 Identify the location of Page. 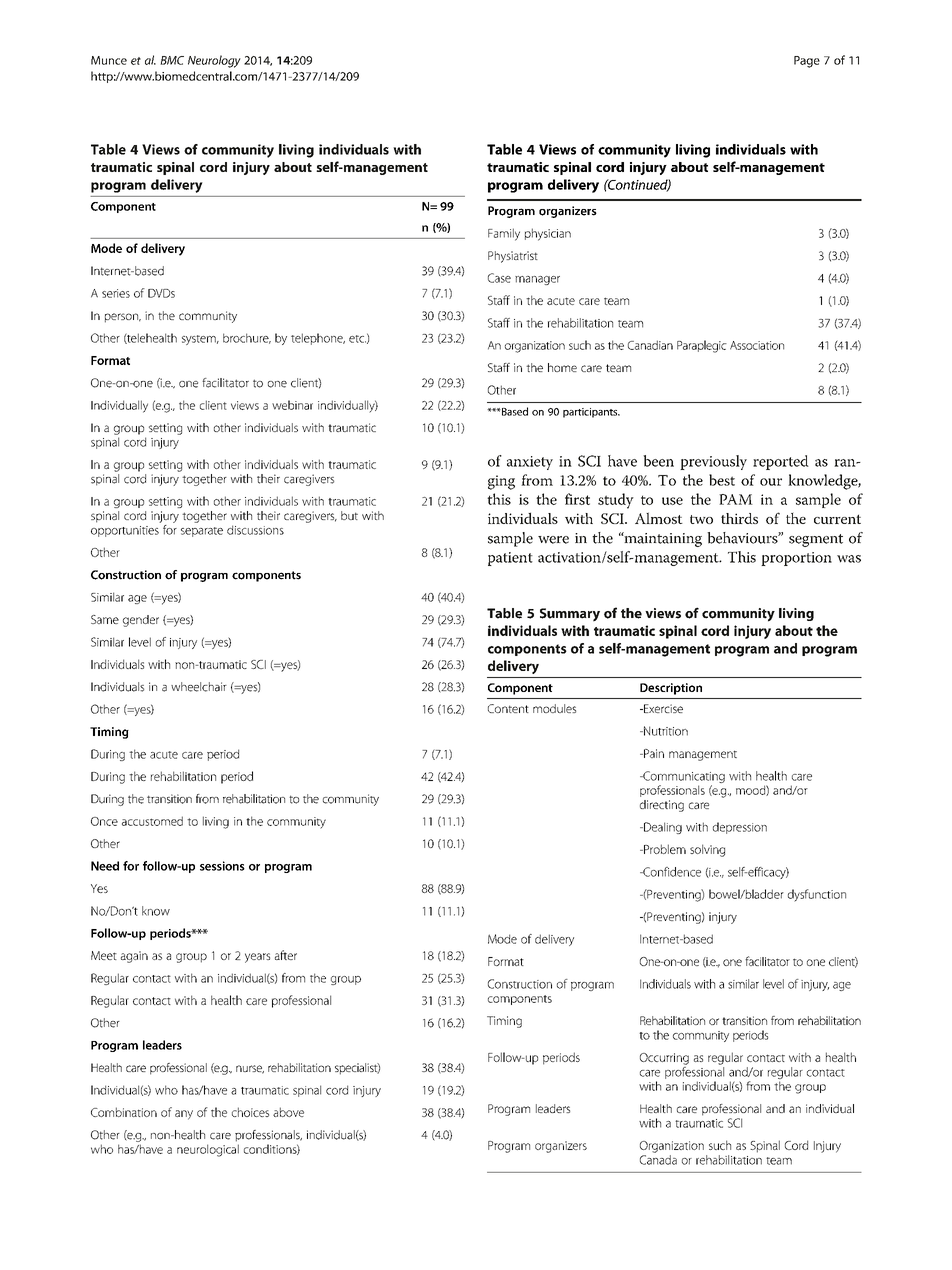
(807, 62).
